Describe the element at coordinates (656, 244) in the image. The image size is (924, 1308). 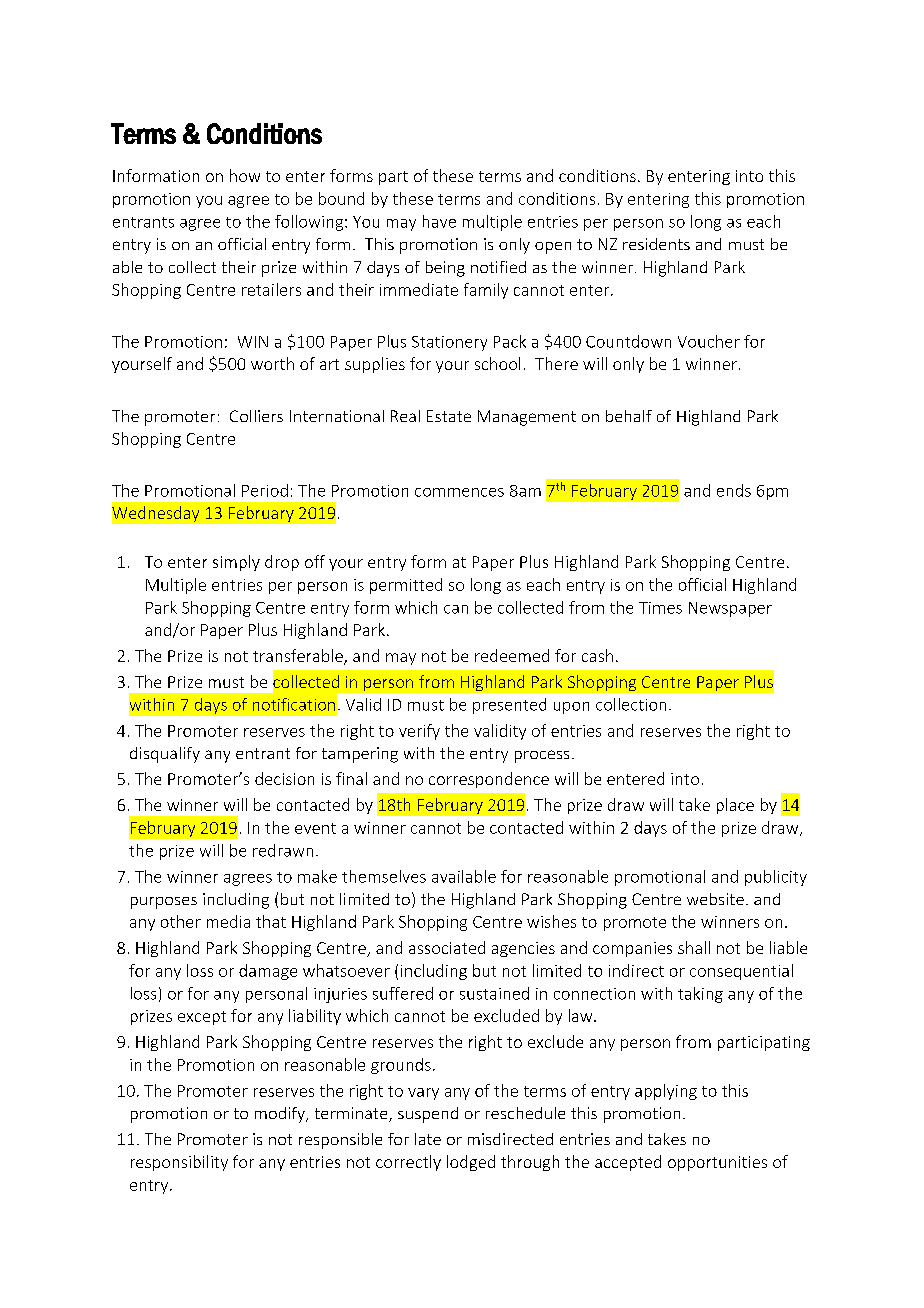
I see `residents` at that location.
